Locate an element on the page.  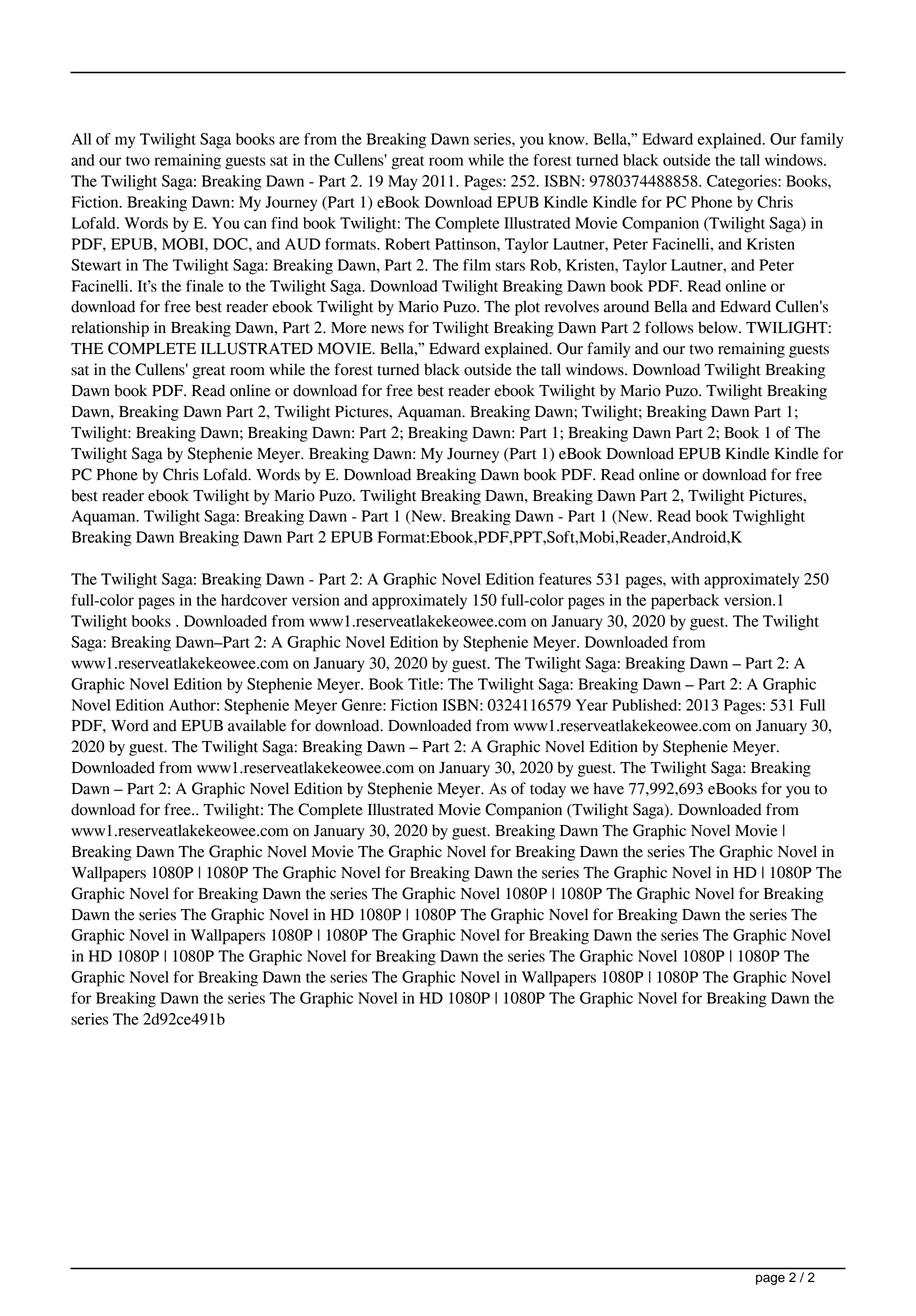
are is located at coordinates (289, 140).
